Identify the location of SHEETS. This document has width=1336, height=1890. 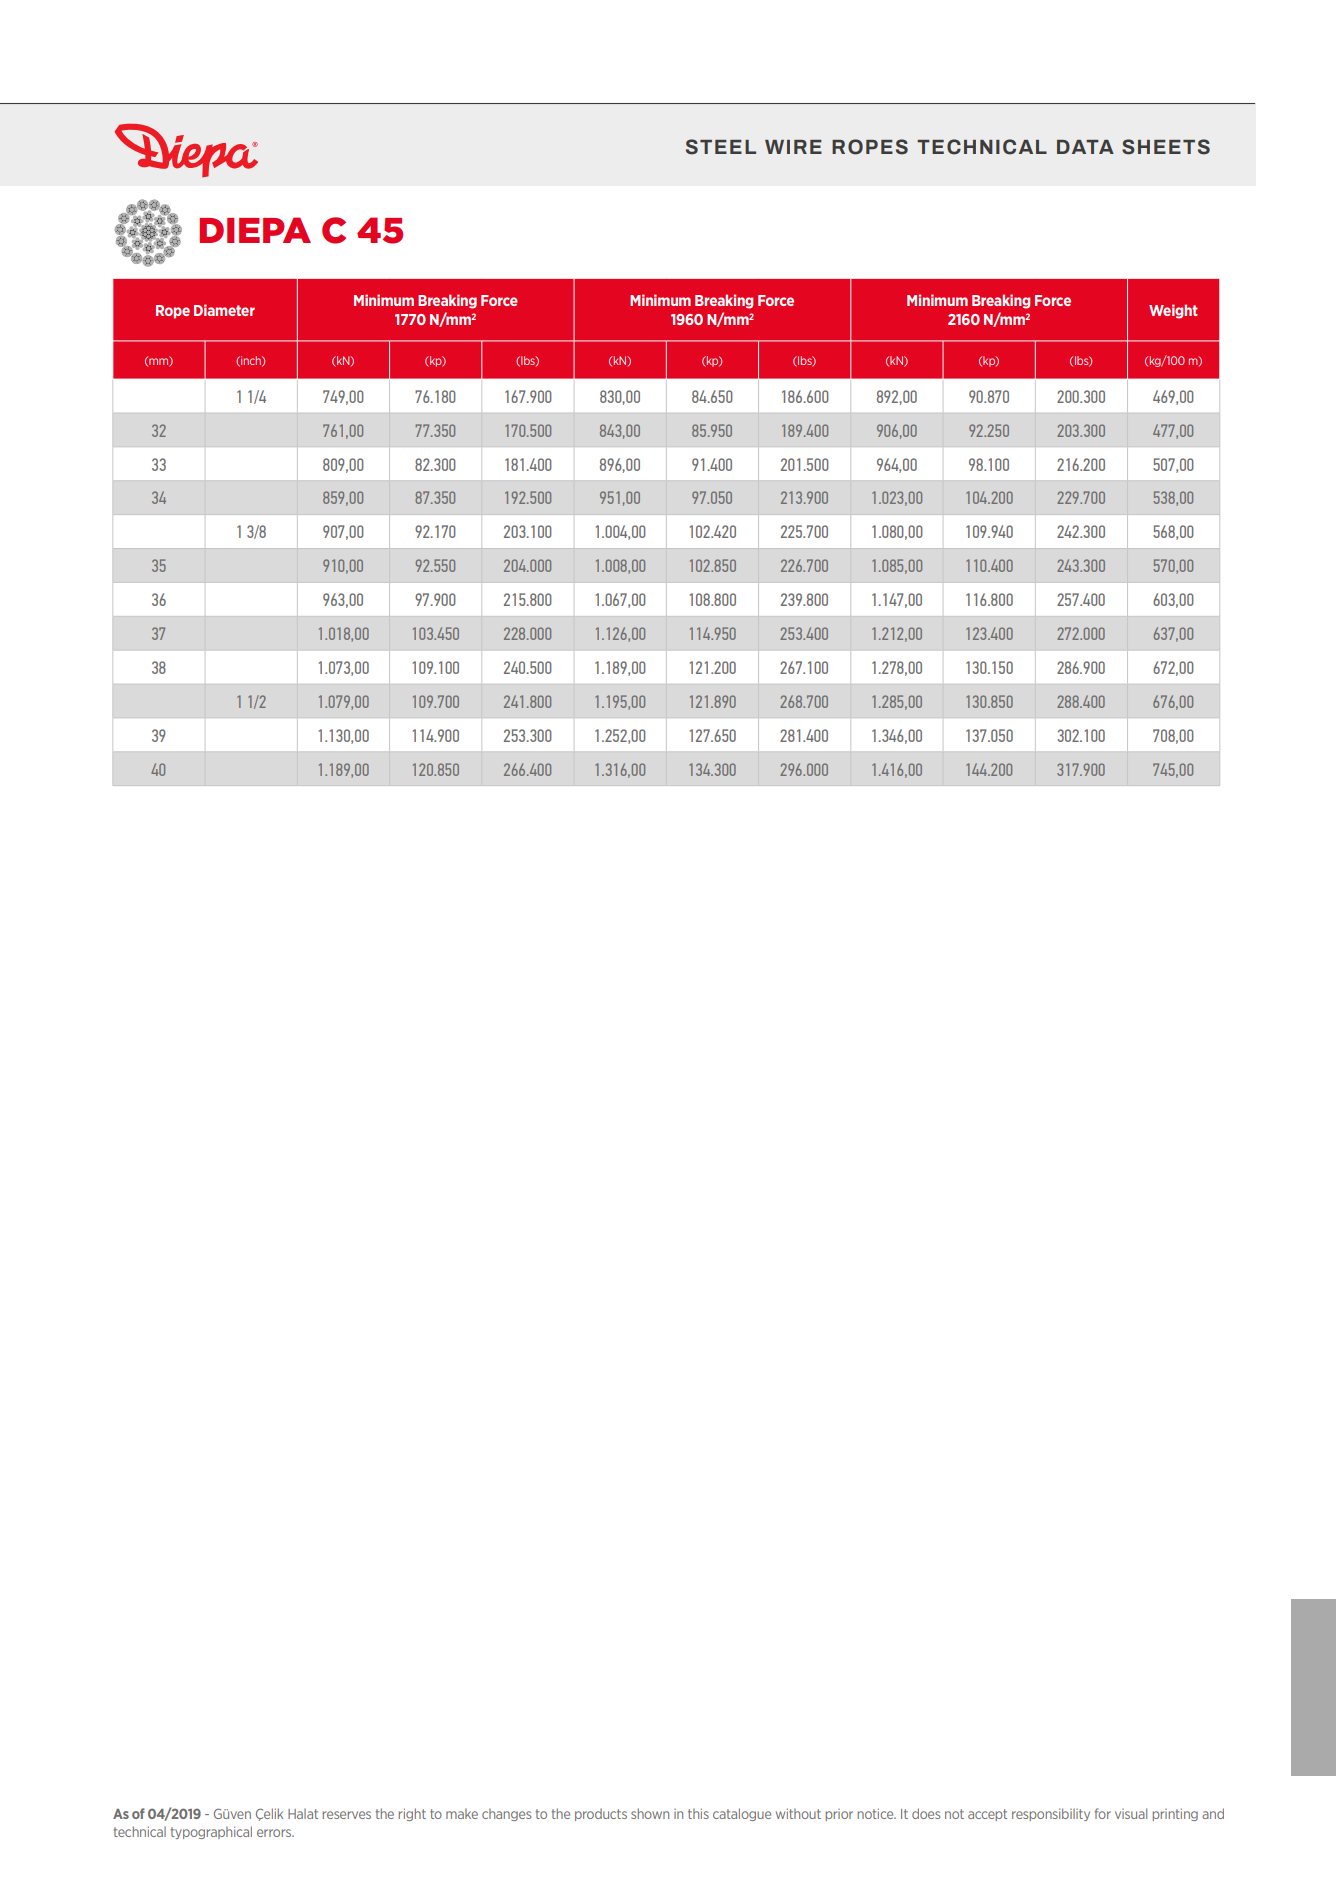
(1166, 147).
